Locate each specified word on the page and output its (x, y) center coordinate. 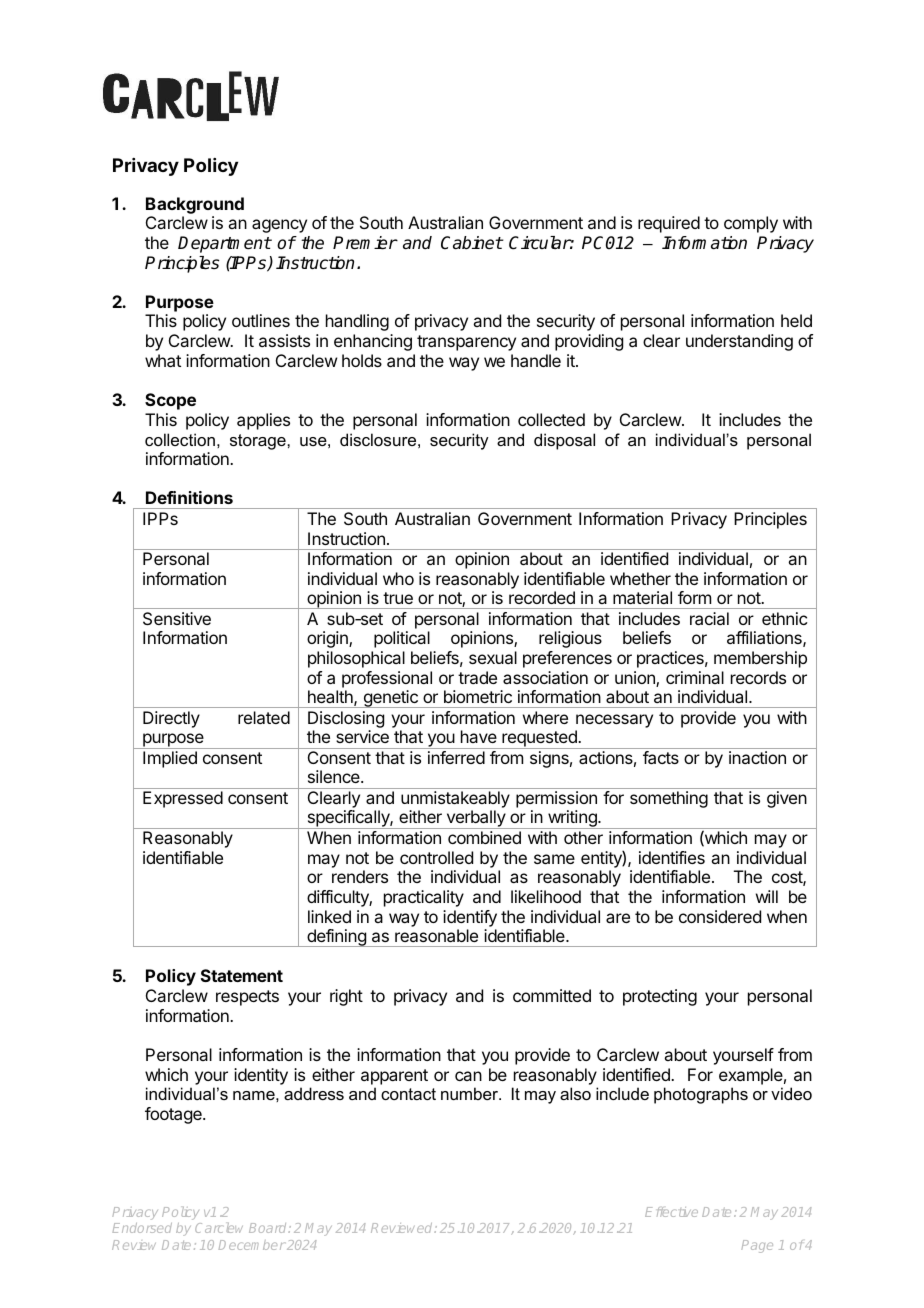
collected (551, 419)
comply (751, 224)
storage (259, 442)
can (468, 1076)
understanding (739, 342)
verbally (475, 819)
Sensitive (177, 618)
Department (224, 244)
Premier (365, 243)
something (669, 799)
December (252, 1245)
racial (709, 618)
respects (247, 998)
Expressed (183, 799)
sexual (493, 657)
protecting (660, 997)
